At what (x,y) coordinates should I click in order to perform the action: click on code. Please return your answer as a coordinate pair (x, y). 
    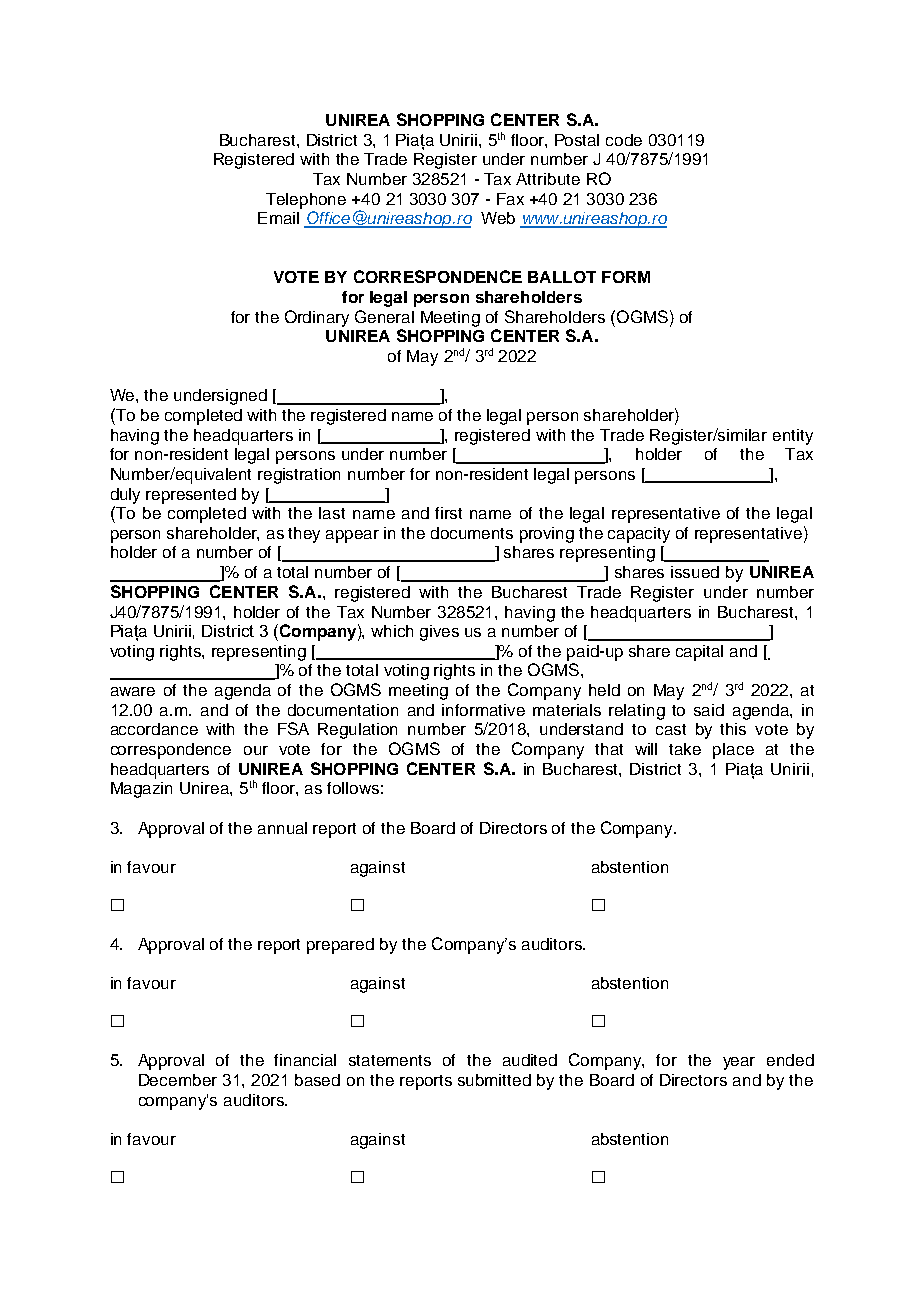
    Looking at the image, I should click on (624, 140).
